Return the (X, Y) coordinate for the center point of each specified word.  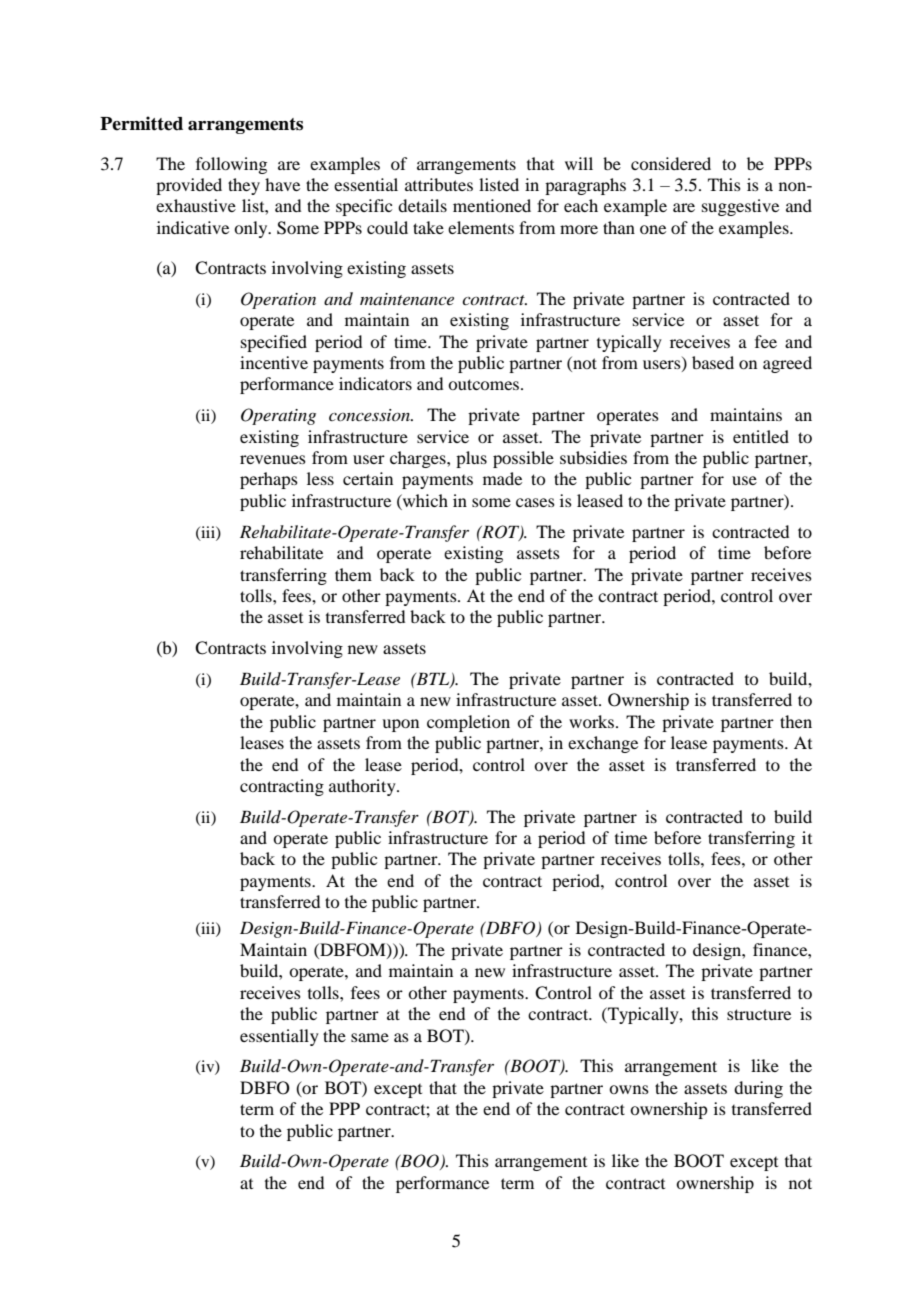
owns (629, 1089)
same (370, 1037)
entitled (761, 436)
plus (471, 459)
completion (468, 723)
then (796, 721)
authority (363, 787)
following (231, 165)
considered (671, 163)
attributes (439, 184)
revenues (273, 459)
